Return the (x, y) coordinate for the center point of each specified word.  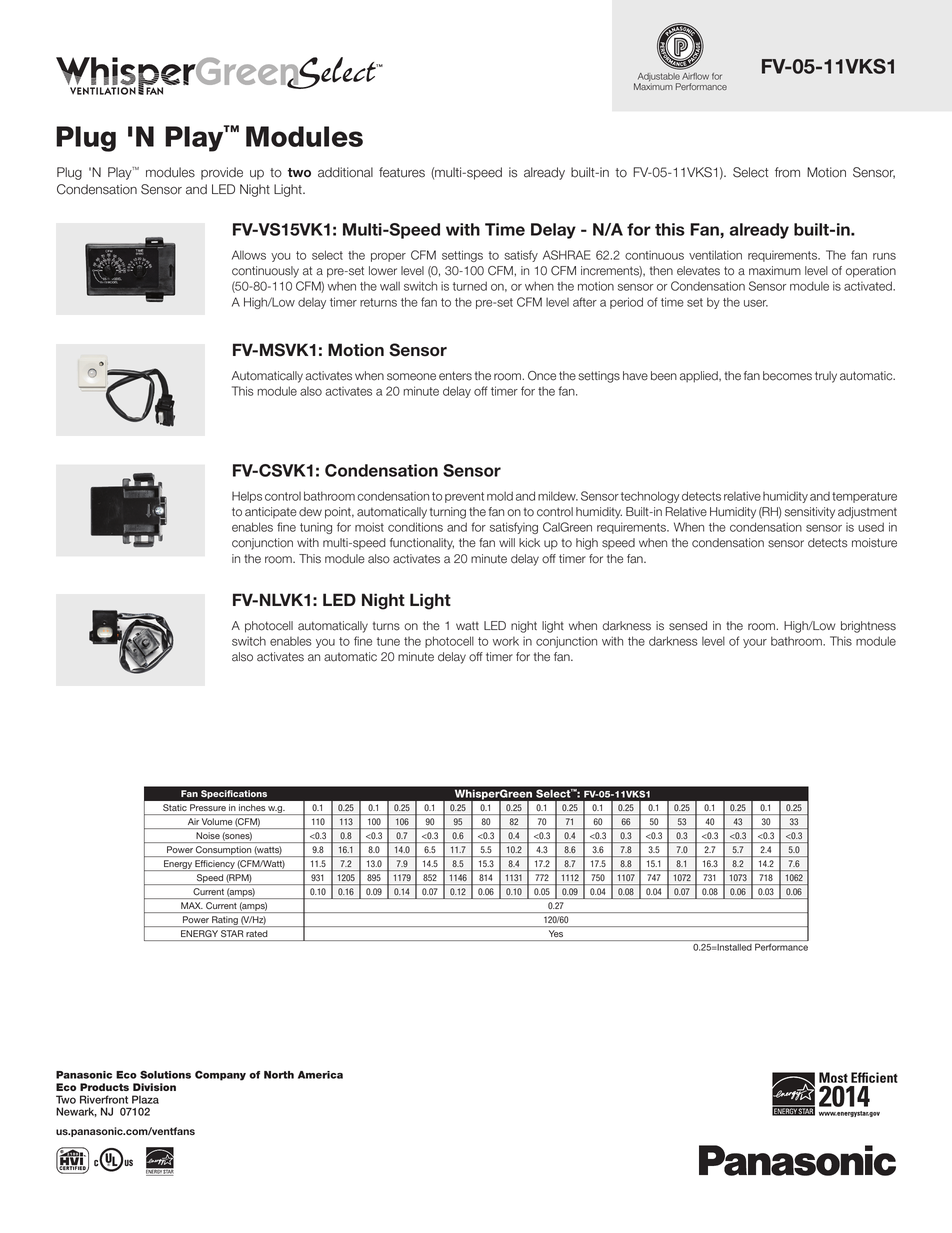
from (787, 172)
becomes (787, 376)
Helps (247, 497)
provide (222, 173)
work (506, 641)
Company (220, 1076)
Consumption (223, 851)
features (402, 172)
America (320, 1075)
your (755, 643)
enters (455, 376)
